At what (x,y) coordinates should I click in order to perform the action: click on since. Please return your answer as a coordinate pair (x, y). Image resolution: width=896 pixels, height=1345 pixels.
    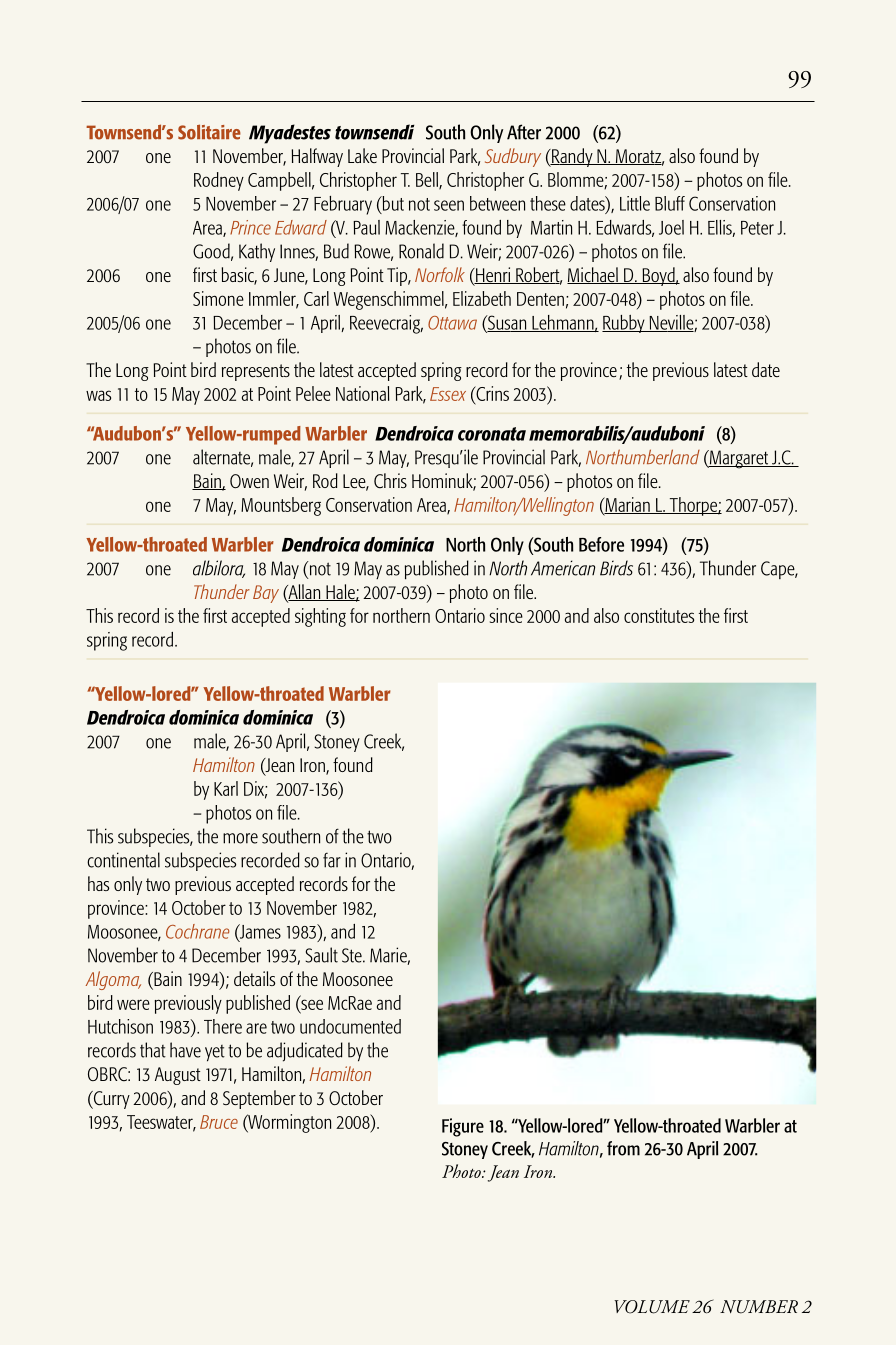
    Looking at the image, I should click on (506, 615).
